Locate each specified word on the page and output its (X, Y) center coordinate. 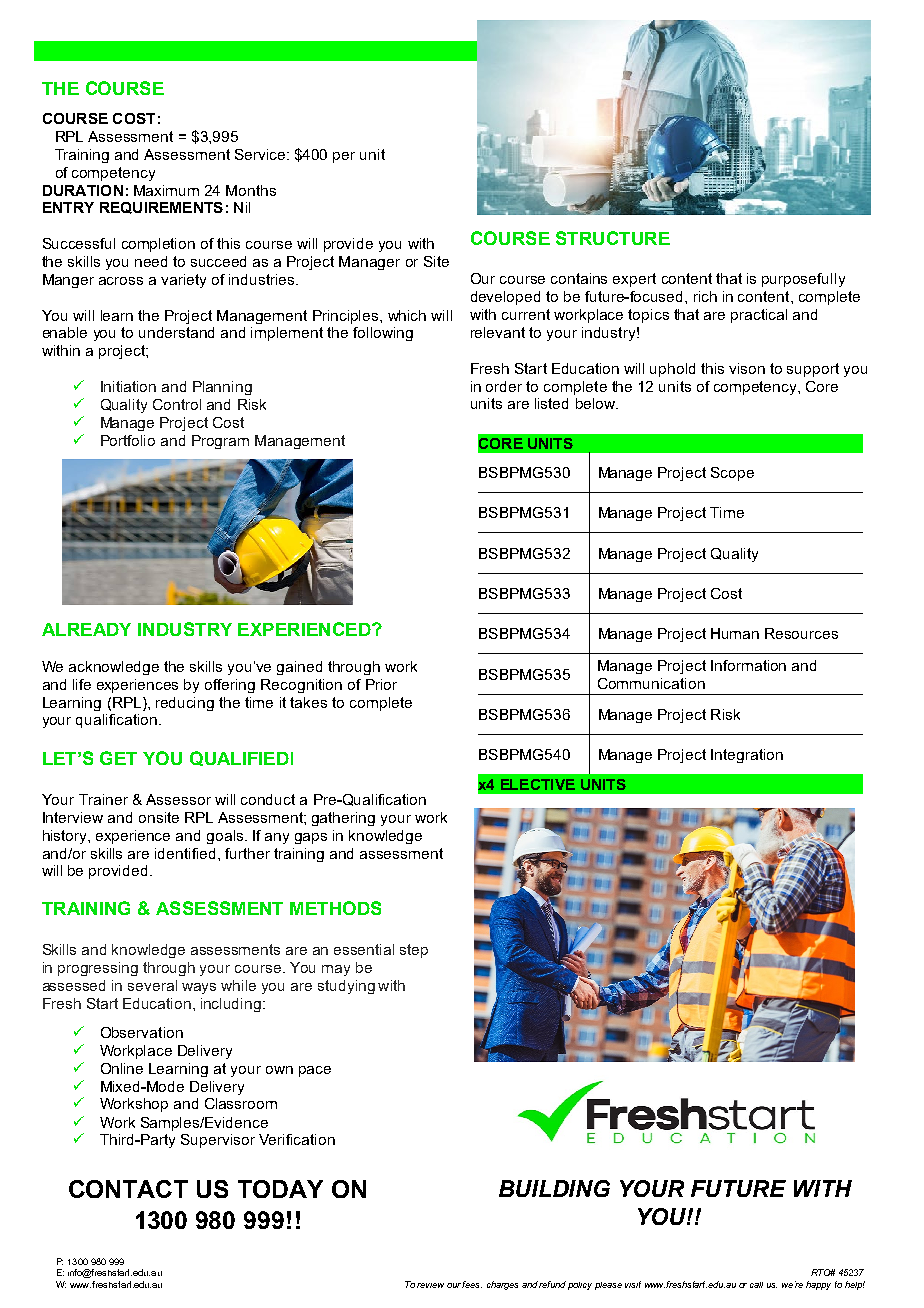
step (414, 951)
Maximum (166, 190)
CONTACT (128, 1189)
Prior (381, 684)
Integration (747, 756)
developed (505, 298)
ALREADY (86, 629)
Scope (732, 474)
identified (185, 853)
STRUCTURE (613, 238)
